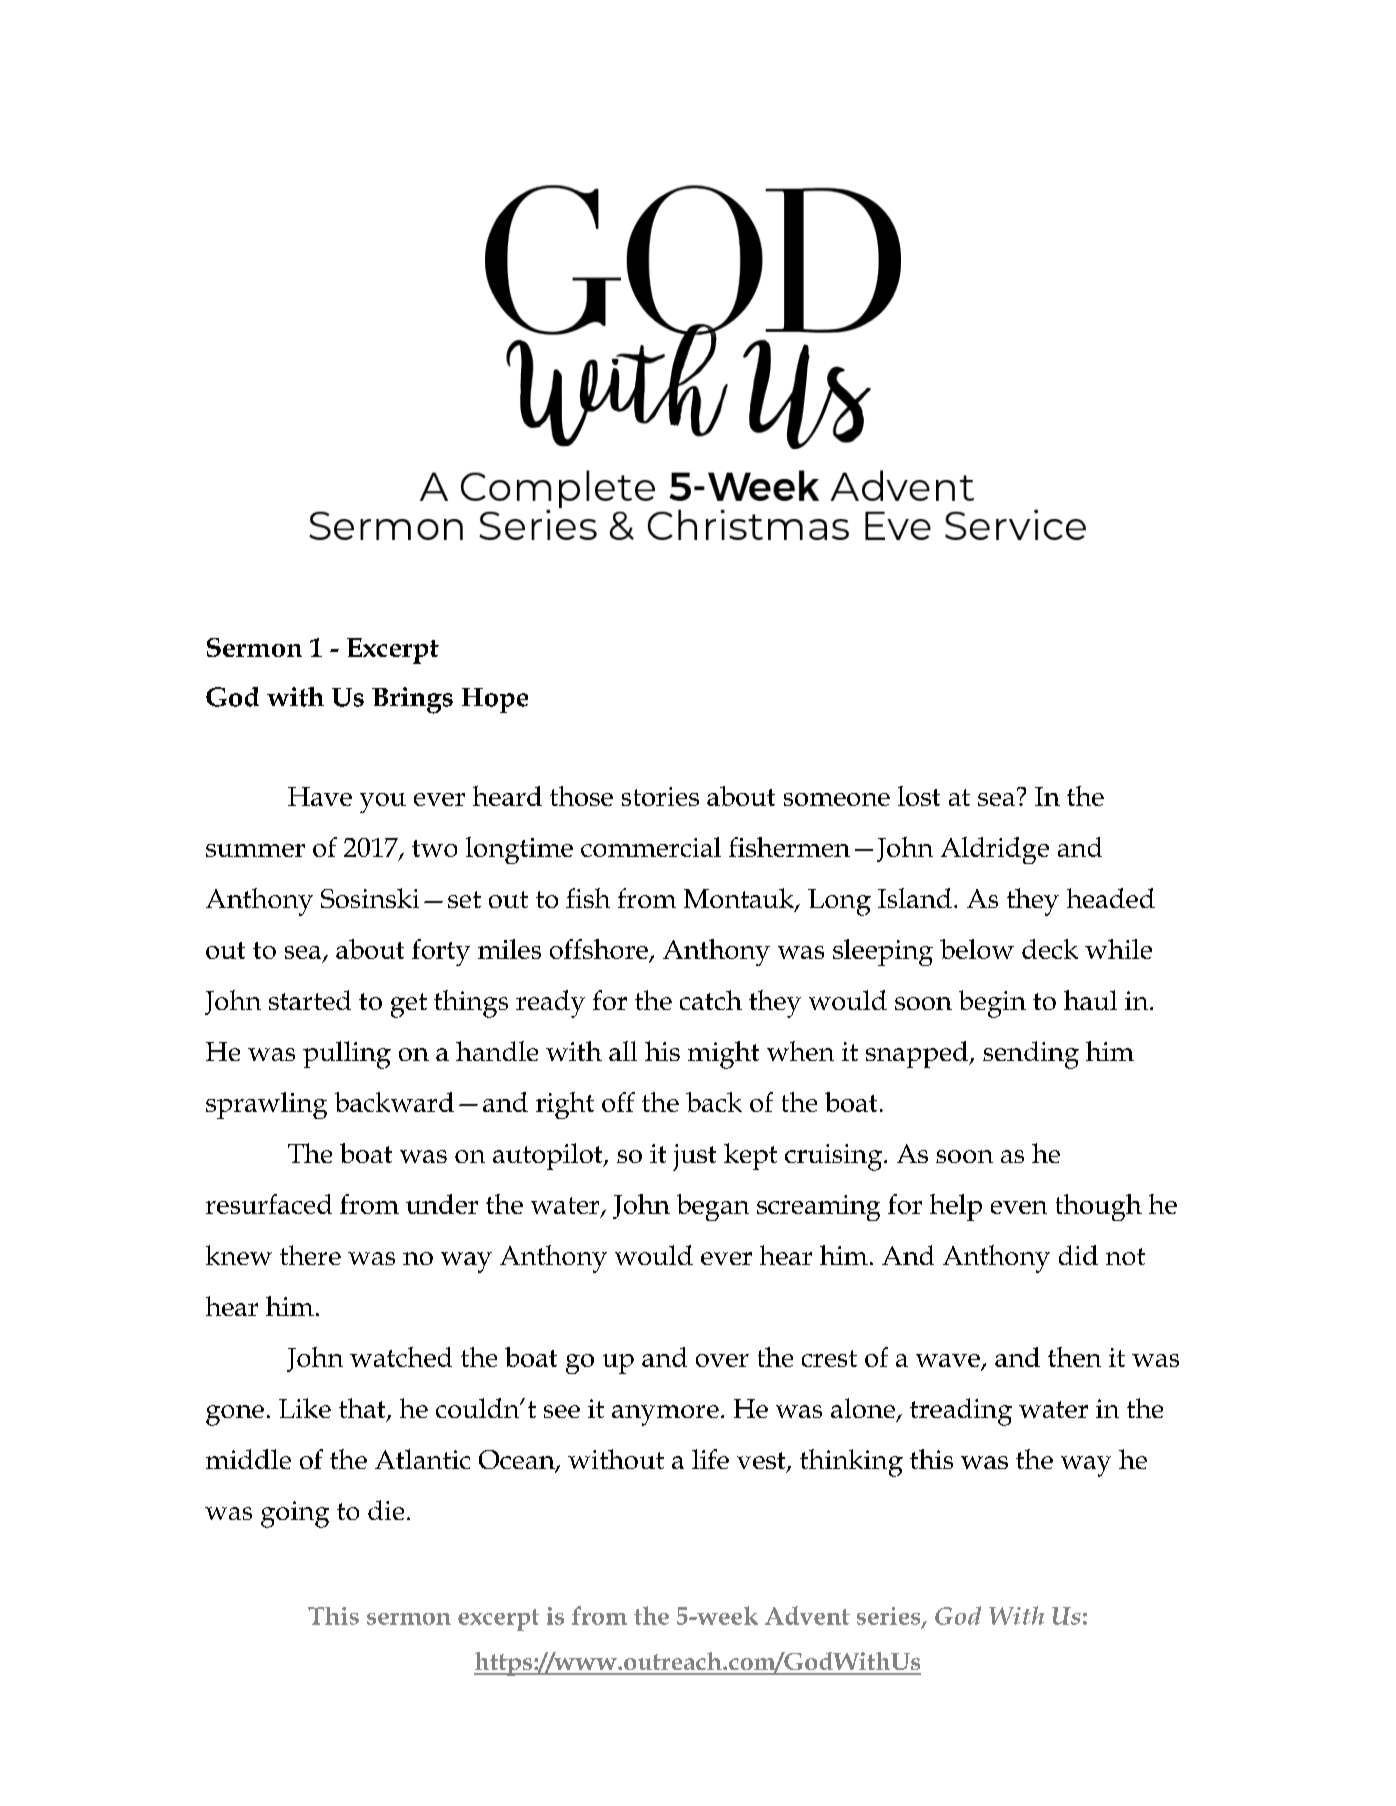 This screenshot has width=1396, height=1806. Describe the element at coordinates (269, 1204) in the screenshot. I see `resurfaced` at that location.
